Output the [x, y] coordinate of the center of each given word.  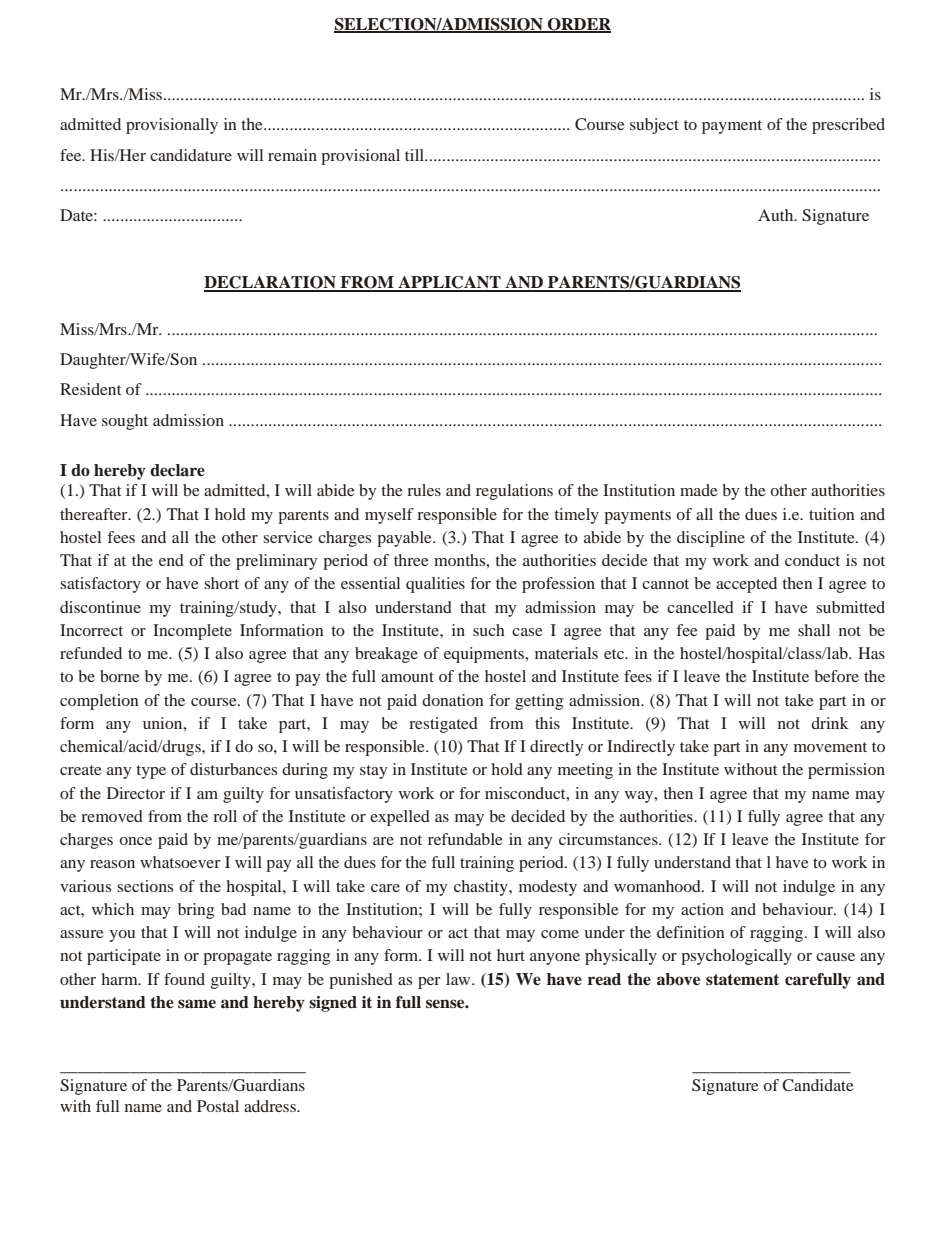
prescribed [848, 126]
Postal [218, 1106]
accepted [746, 585]
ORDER [578, 25]
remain [292, 155]
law [459, 979]
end [171, 560]
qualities [435, 585]
